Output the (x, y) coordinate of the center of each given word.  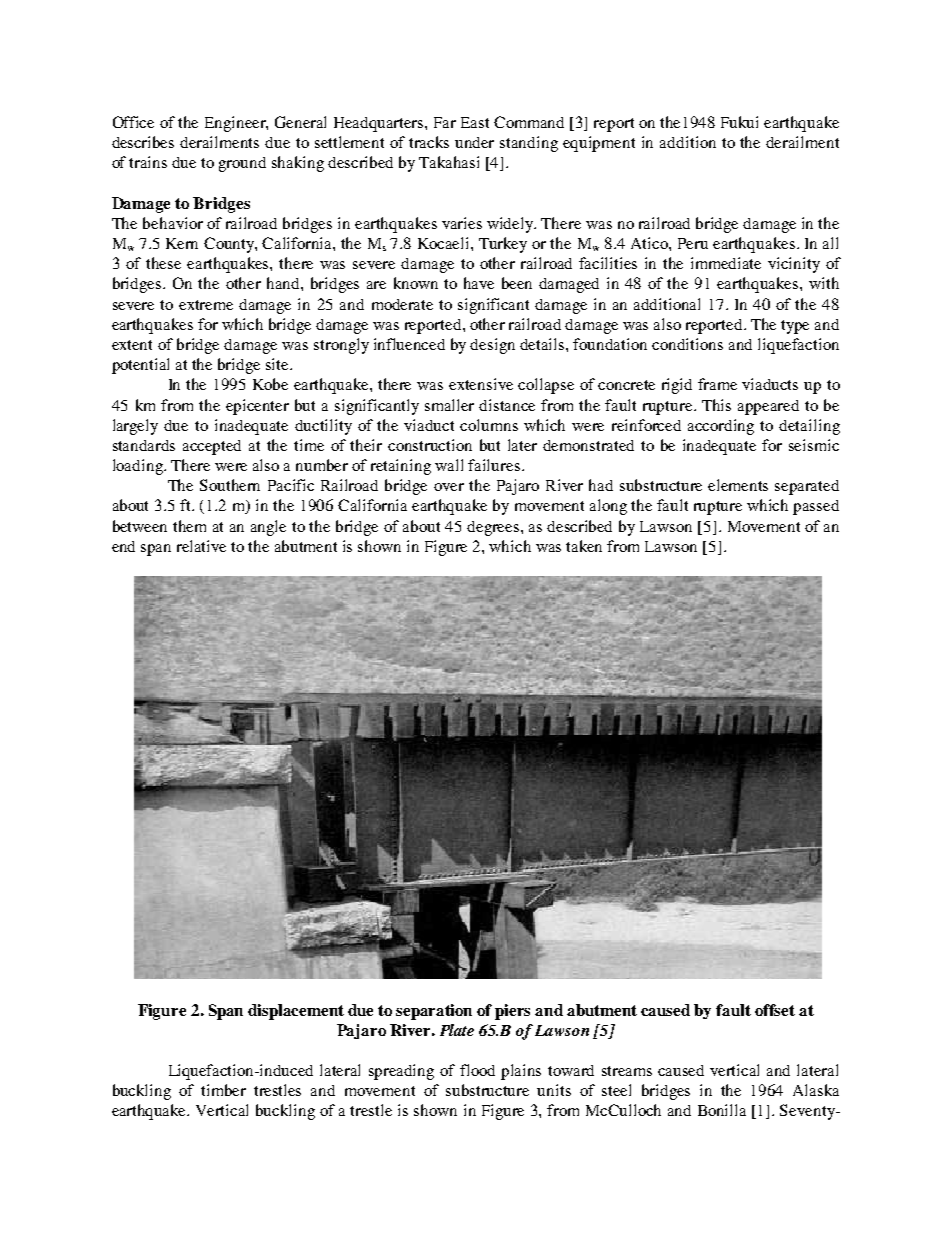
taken (584, 546)
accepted (212, 447)
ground (242, 164)
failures (494, 465)
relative (201, 546)
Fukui (739, 122)
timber (223, 1090)
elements (738, 485)
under (474, 142)
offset (775, 1010)
